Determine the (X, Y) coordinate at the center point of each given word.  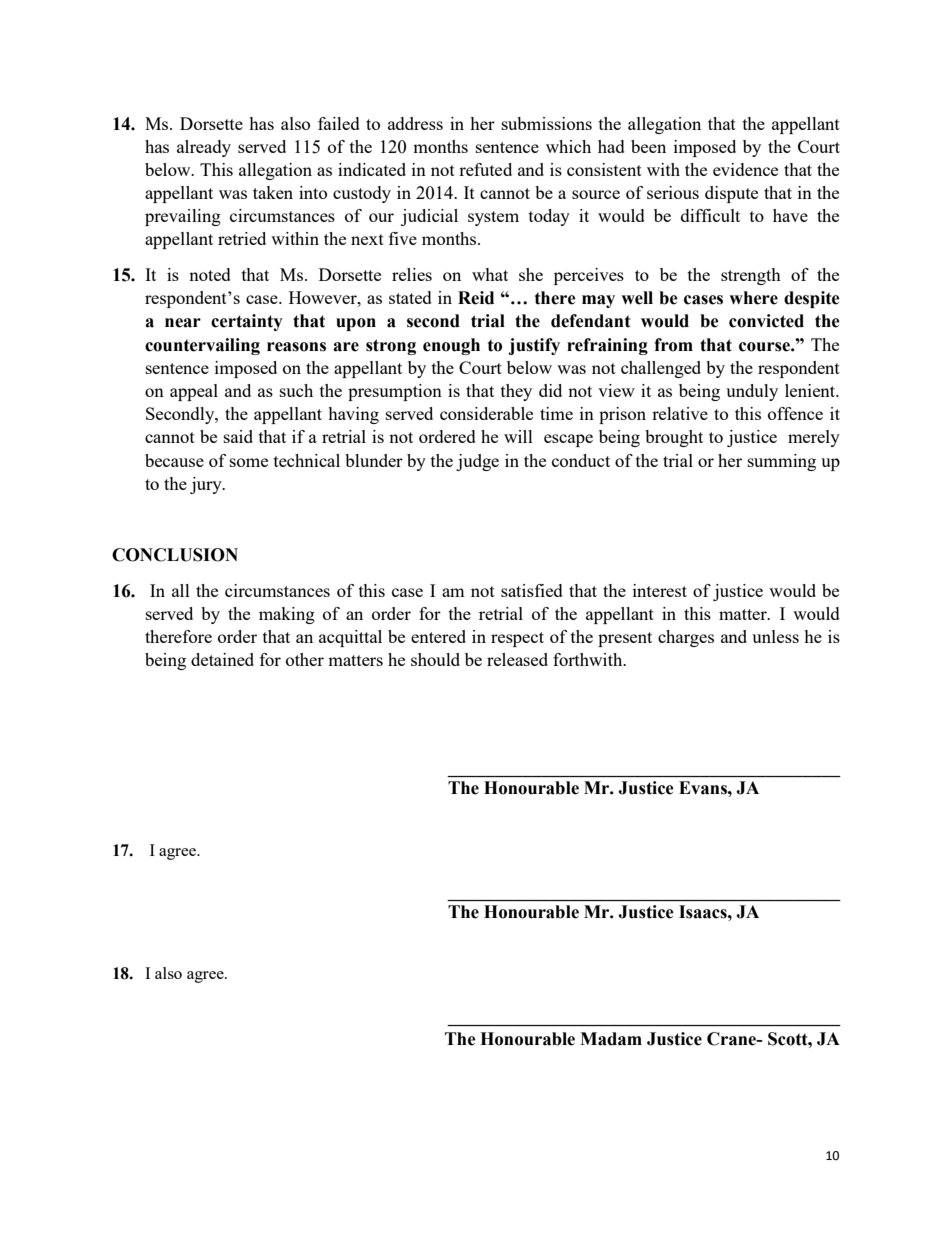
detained (222, 659)
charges (686, 638)
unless (775, 636)
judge (477, 462)
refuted (485, 169)
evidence (745, 169)
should (435, 659)
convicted (766, 321)
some (249, 462)
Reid (476, 298)
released (517, 659)
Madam (611, 1039)
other (305, 659)
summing (782, 462)
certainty (247, 322)
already (204, 148)
